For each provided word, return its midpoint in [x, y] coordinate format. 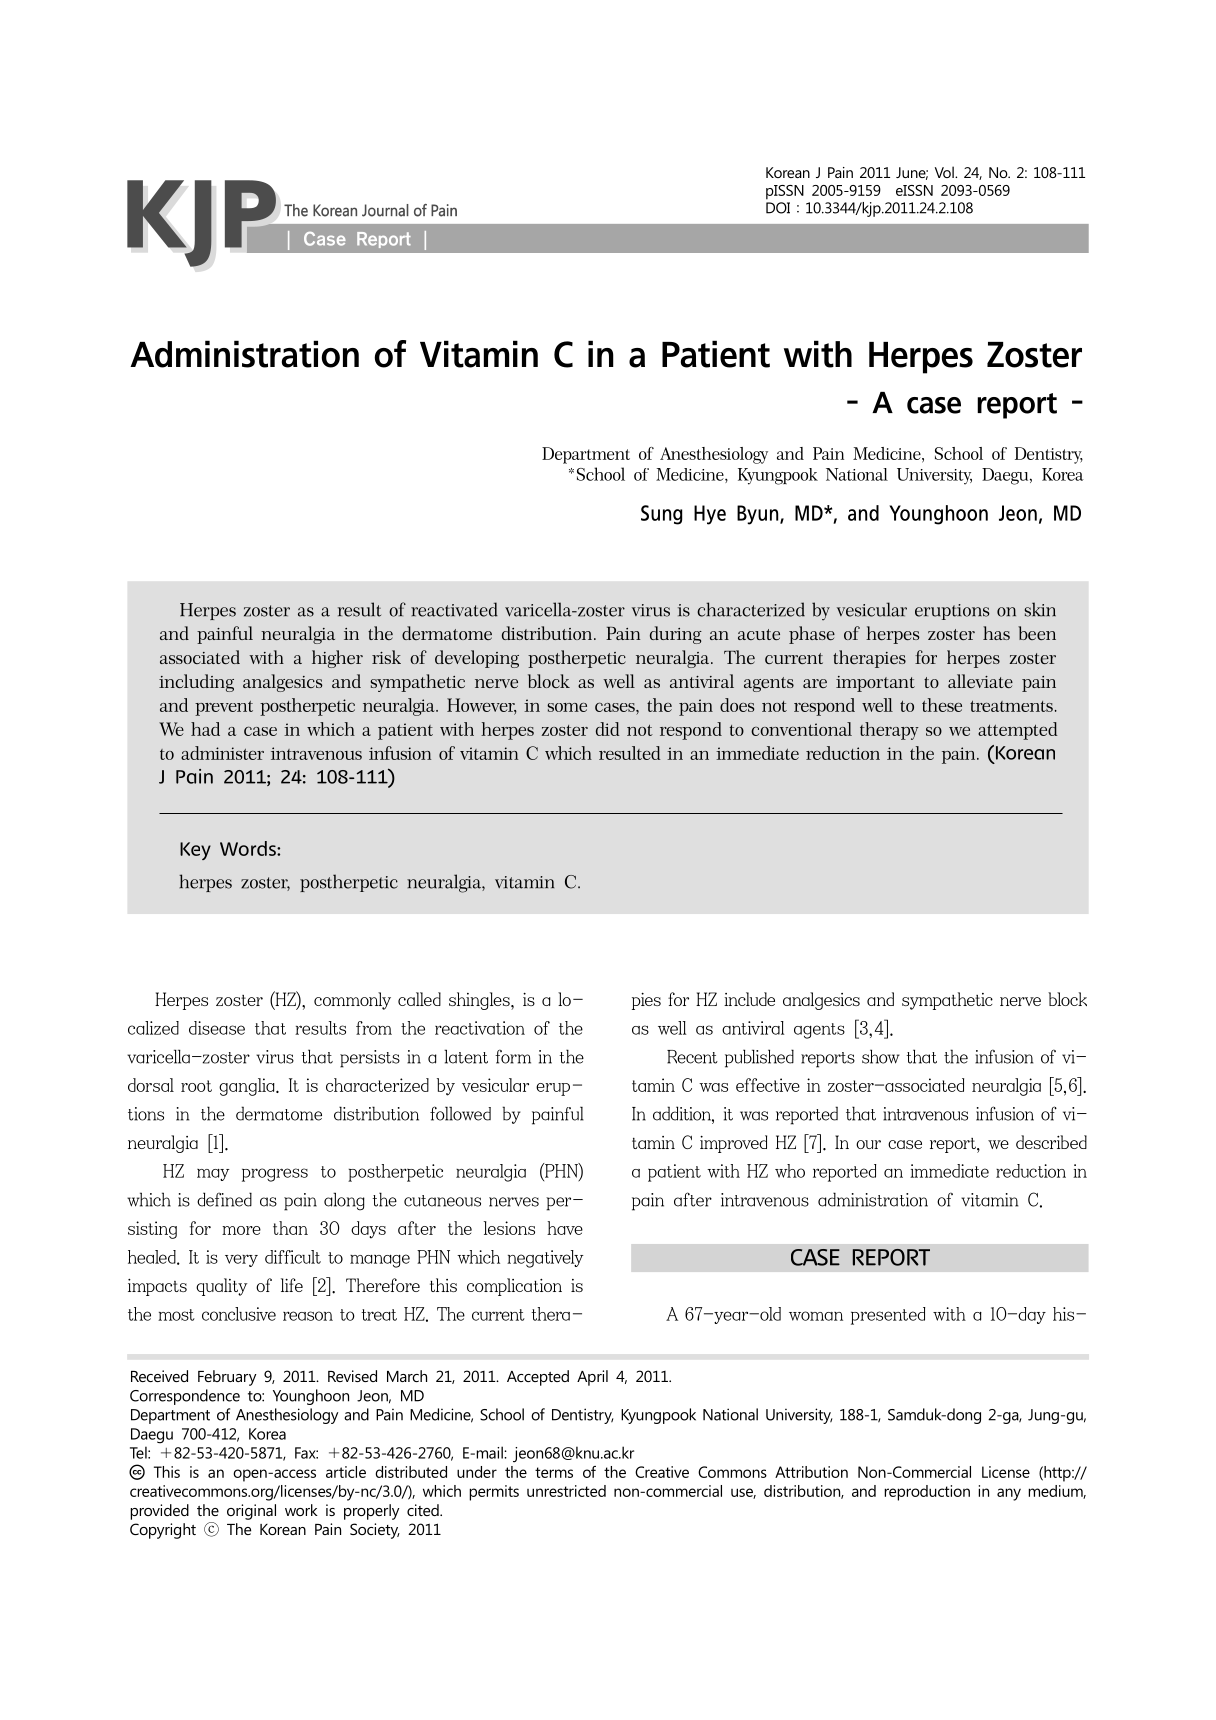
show [881, 1056]
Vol [945, 172]
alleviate [980, 681]
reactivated [454, 609]
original [251, 1512]
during [676, 635]
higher [337, 659]
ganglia [248, 1087]
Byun [759, 515]
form [513, 1056]
